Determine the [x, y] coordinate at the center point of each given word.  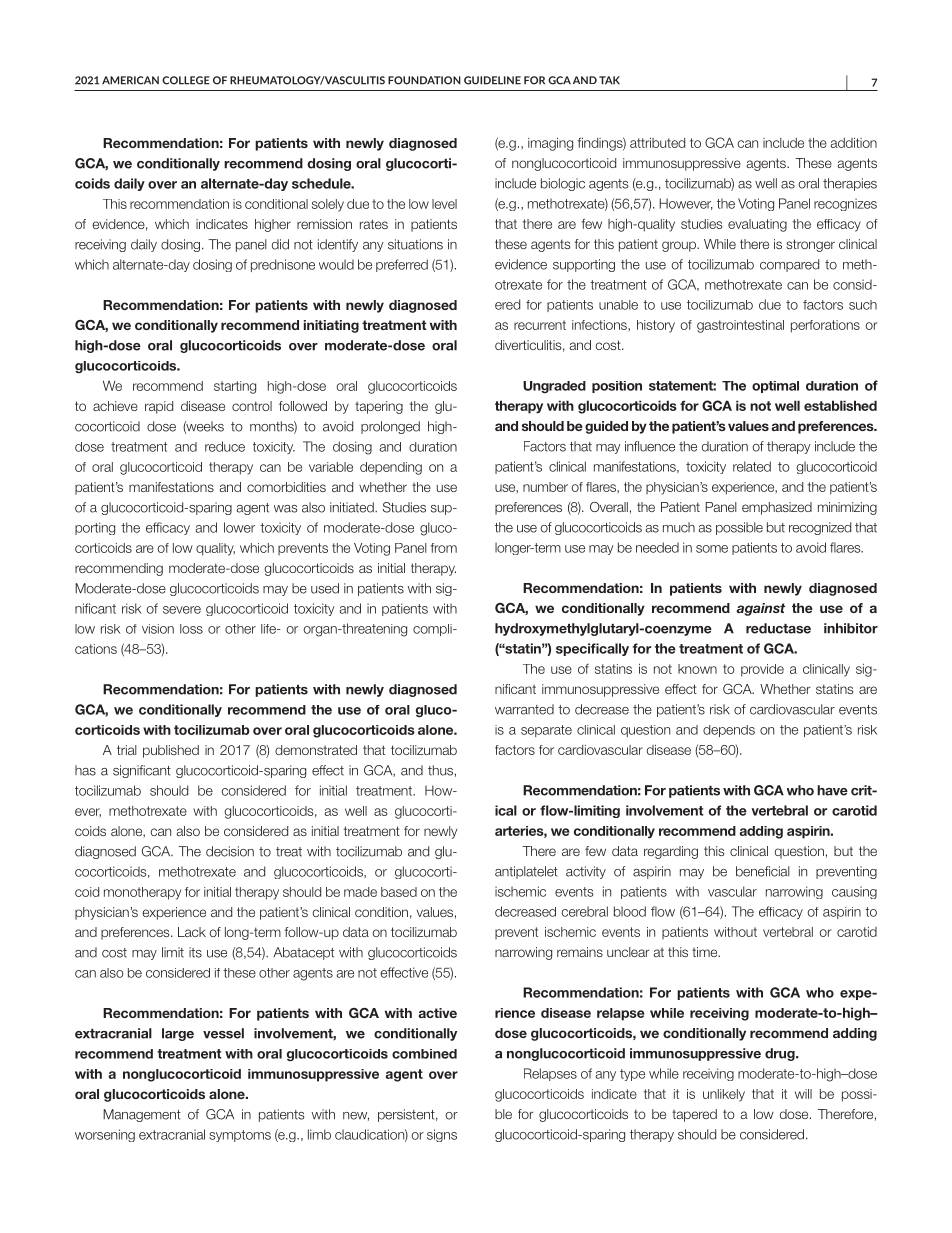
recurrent [540, 325]
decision [230, 851]
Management [142, 1115]
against [760, 609]
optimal [775, 387]
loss [191, 629]
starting [235, 387]
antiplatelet [526, 872]
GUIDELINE [492, 80]
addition [854, 143]
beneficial [763, 871]
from [444, 548]
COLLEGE [186, 80]
